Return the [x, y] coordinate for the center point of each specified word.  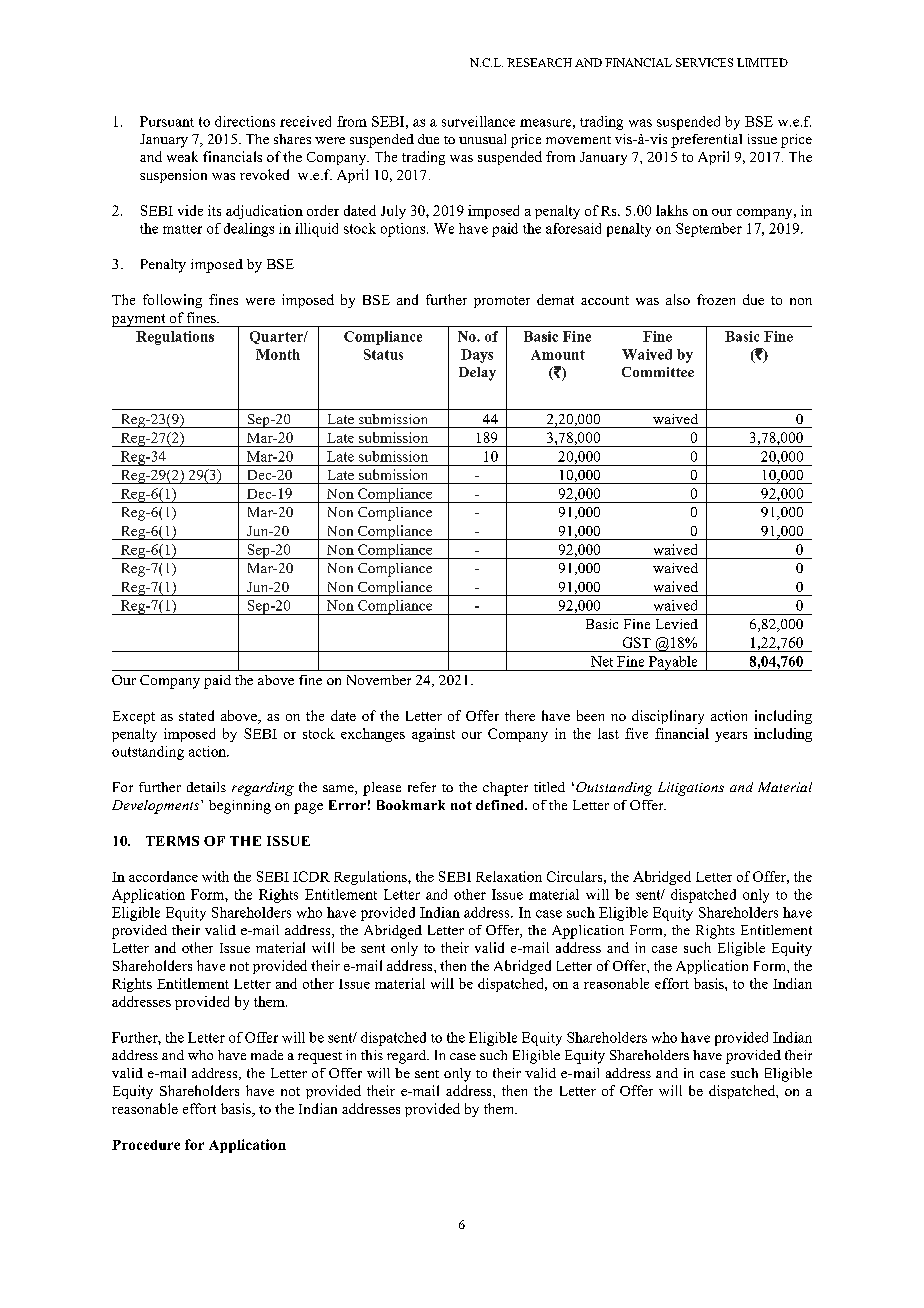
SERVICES [704, 62]
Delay [477, 374]
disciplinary [668, 717]
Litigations [691, 789]
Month [278, 354]
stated [196, 715]
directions [245, 121]
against [433, 735]
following [172, 301]
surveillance [478, 121]
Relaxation [509, 876]
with [215, 876]
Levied [677, 624]
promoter [502, 302]
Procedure [146, 1145]
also [678, 299]
